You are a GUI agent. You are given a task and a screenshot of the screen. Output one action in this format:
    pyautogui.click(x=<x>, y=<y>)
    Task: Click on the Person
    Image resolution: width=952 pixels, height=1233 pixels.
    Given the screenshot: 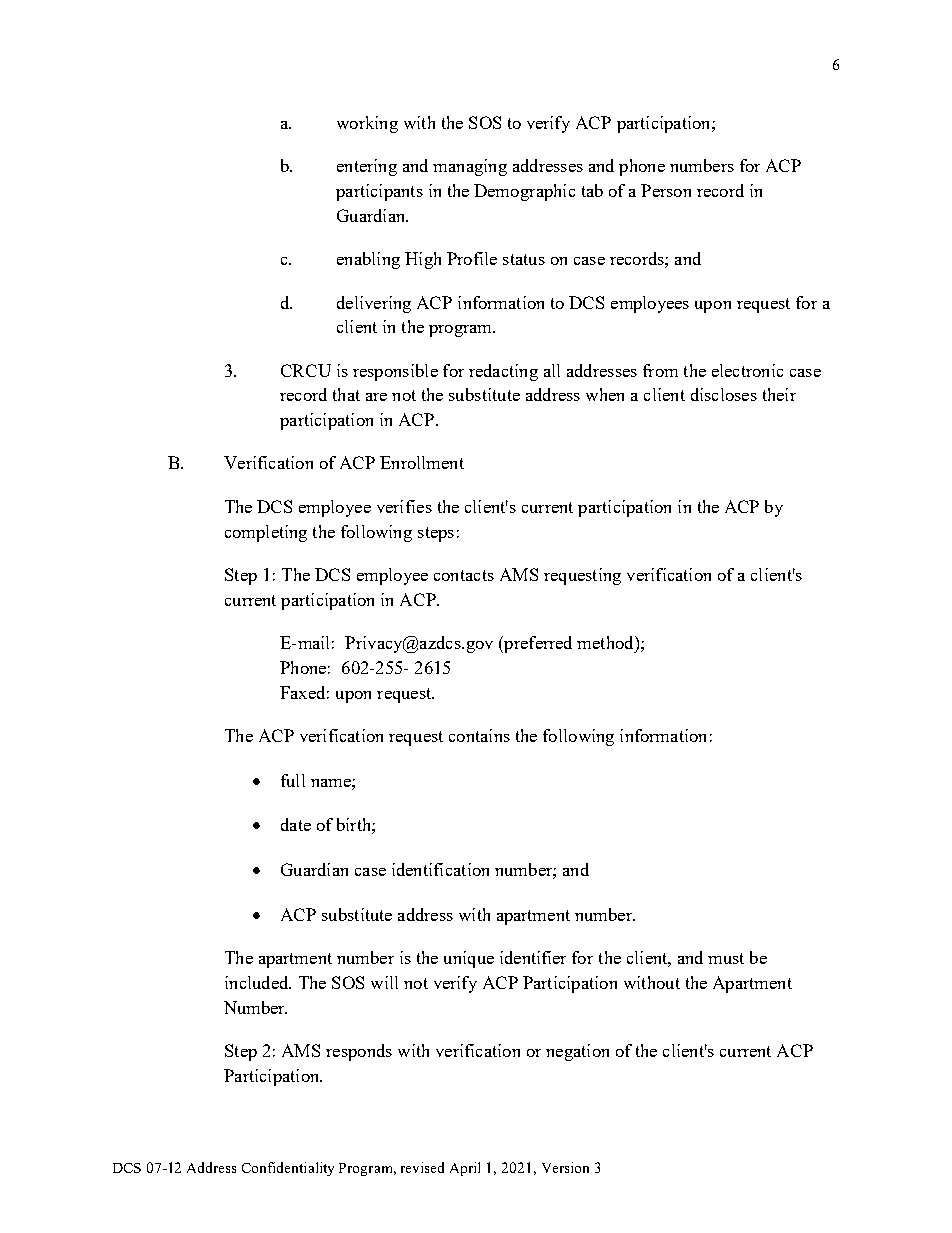 What is the action you would take?
    pyautogui.click(x=666, y=190)
